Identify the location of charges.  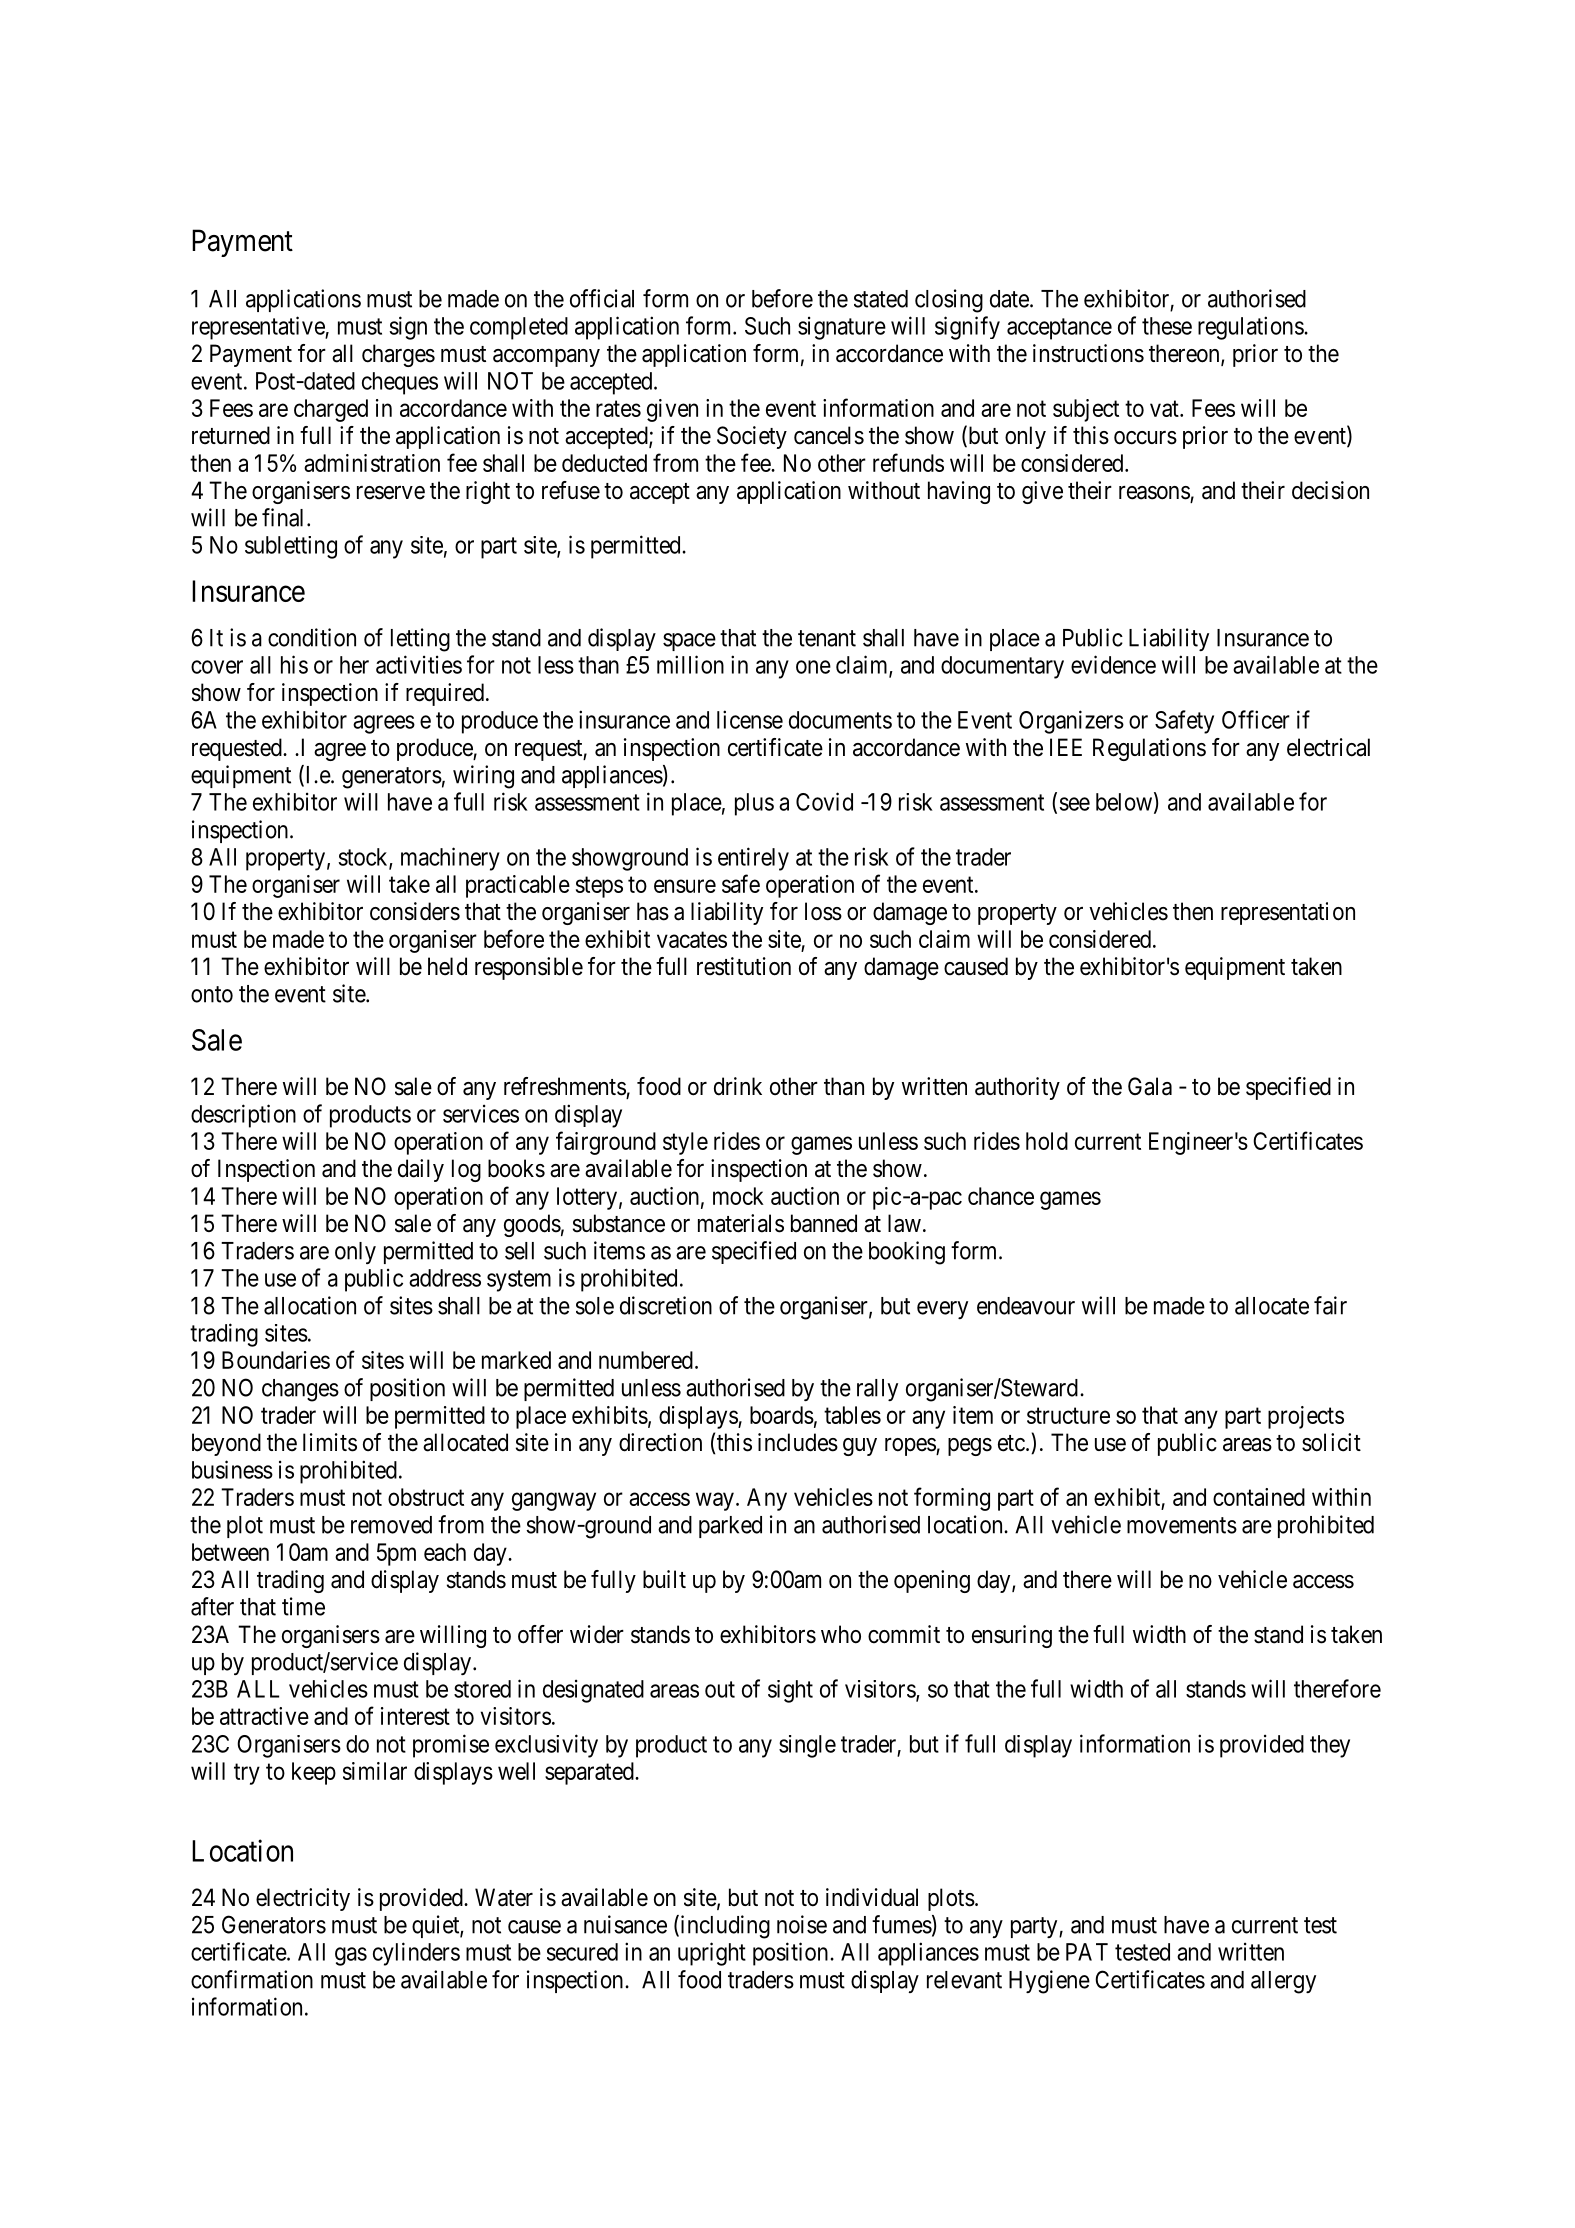
(398, 355).
